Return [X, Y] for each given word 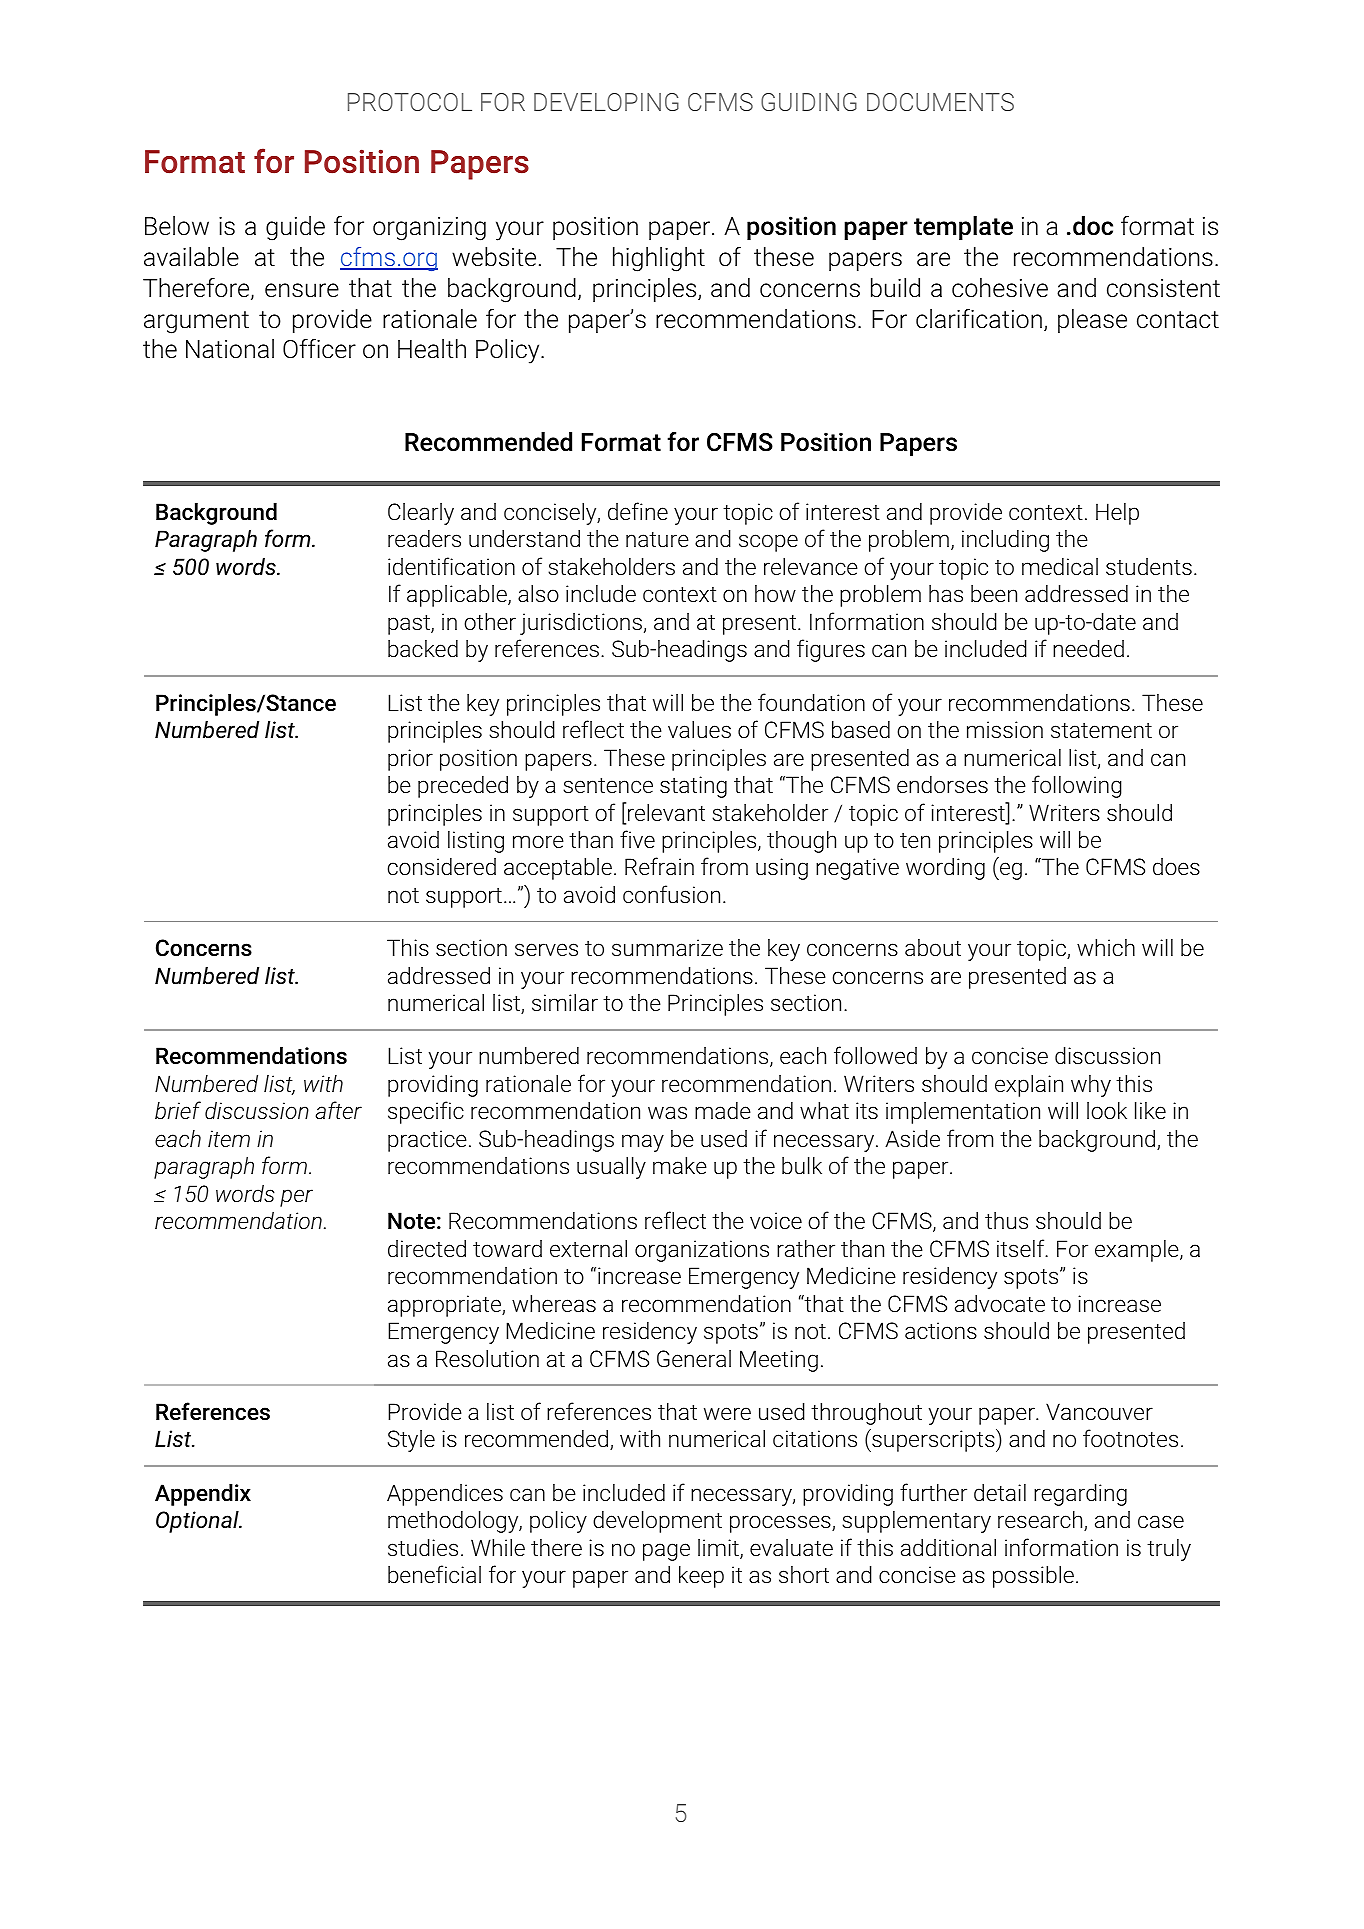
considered [442, 867]
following [1077, 786]
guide [295, 228]
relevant [666, 813]
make [680, 1165]
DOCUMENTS [940, 102]
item [229, 1138]
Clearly [421, 514]
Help [1117, 514]
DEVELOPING [606, 102]
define [638, 511]
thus [1006, 1221]
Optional [198, 1522]
